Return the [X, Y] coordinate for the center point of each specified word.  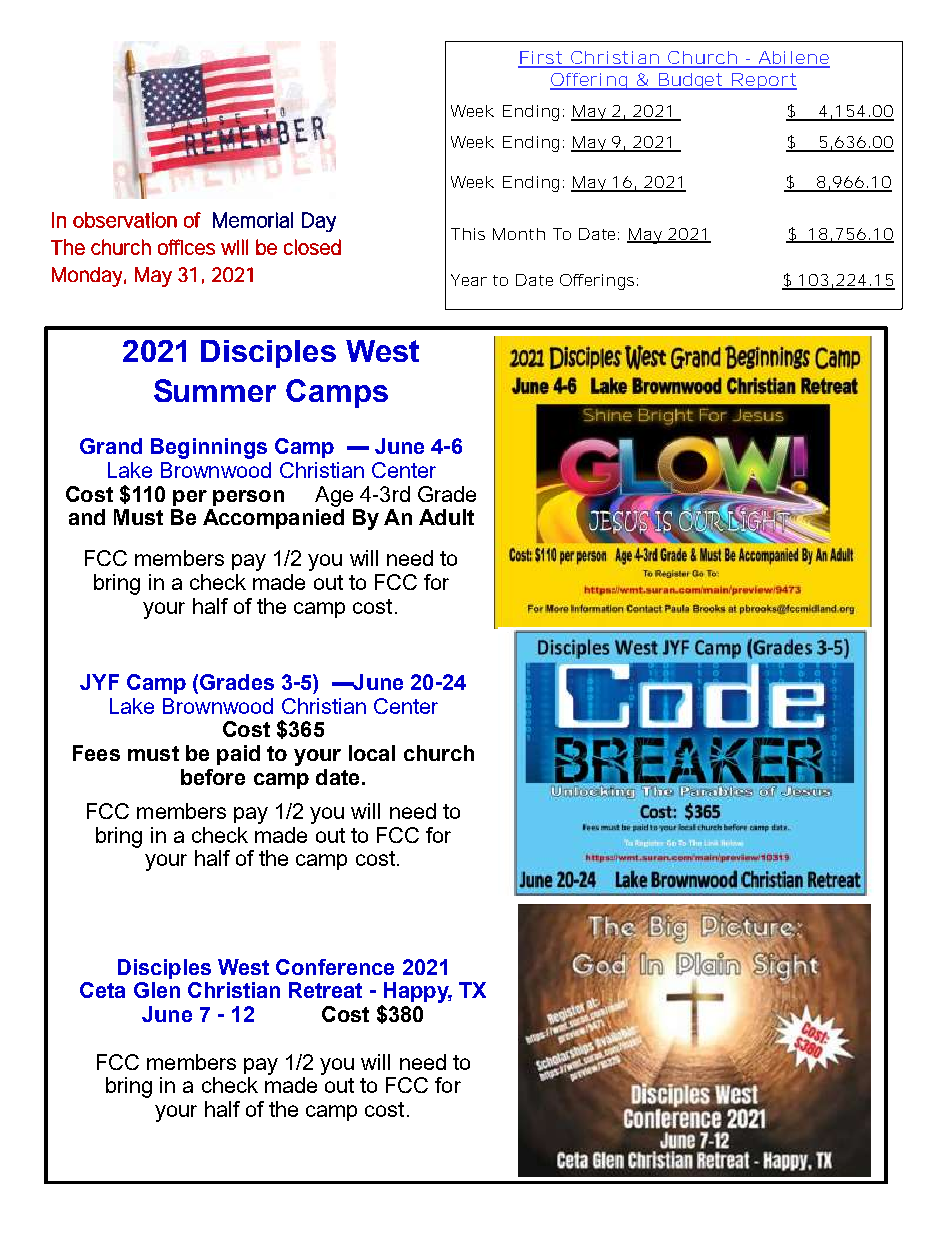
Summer [215, 390]
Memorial [253, 220]
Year [469, 280]
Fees [96, 753]
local [372, 753]
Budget [690, 81]
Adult [446, 517]
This [468, 234]
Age [334, 496]
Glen [157, 990]
